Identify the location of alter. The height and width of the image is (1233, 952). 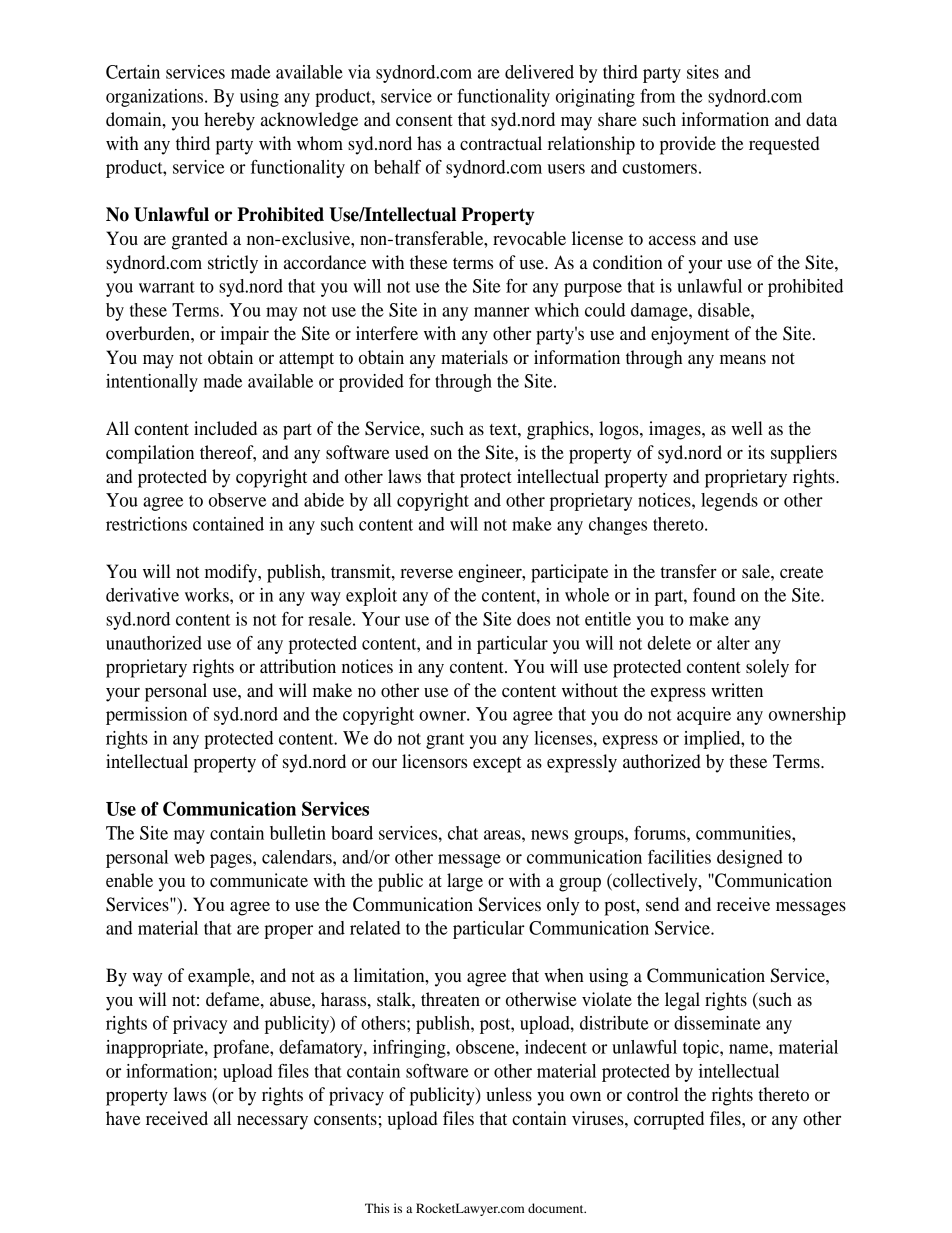
(733, 643).
